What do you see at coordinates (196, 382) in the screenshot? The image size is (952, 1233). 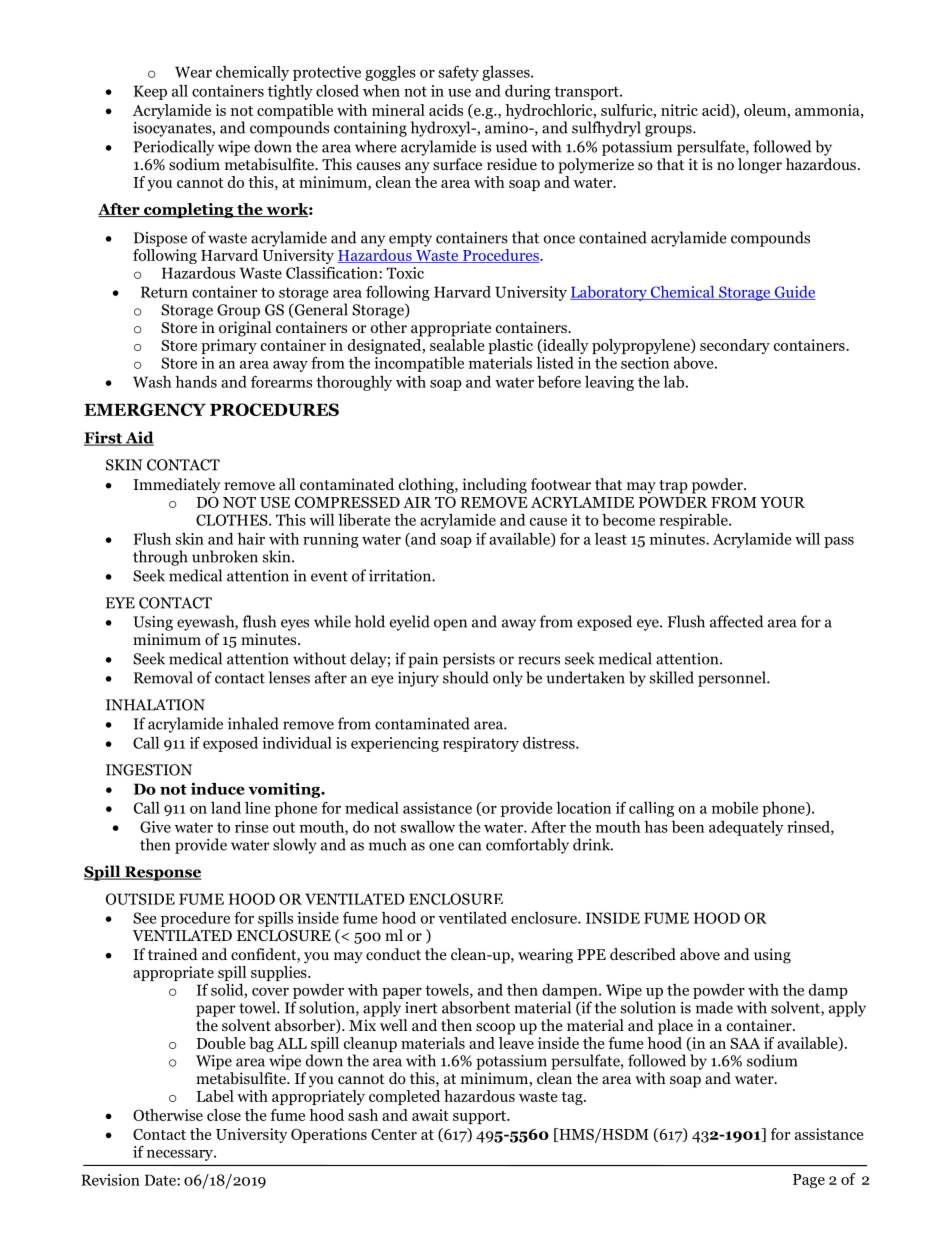 I see `hands` at bounding box center [196, 382].
